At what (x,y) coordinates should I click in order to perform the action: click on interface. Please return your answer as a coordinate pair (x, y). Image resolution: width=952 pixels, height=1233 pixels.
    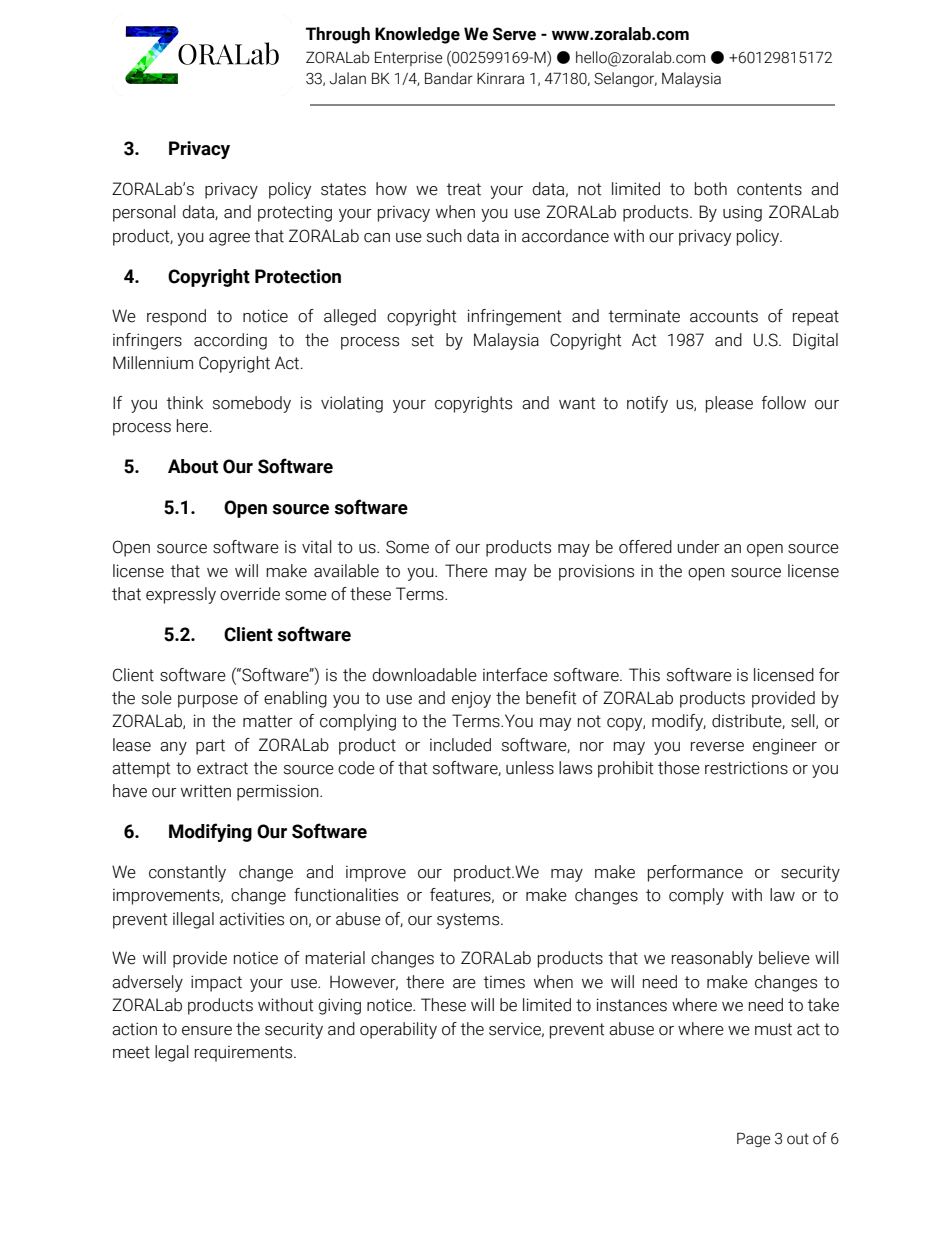
    Looking at the image, I should click on (515, 675).
